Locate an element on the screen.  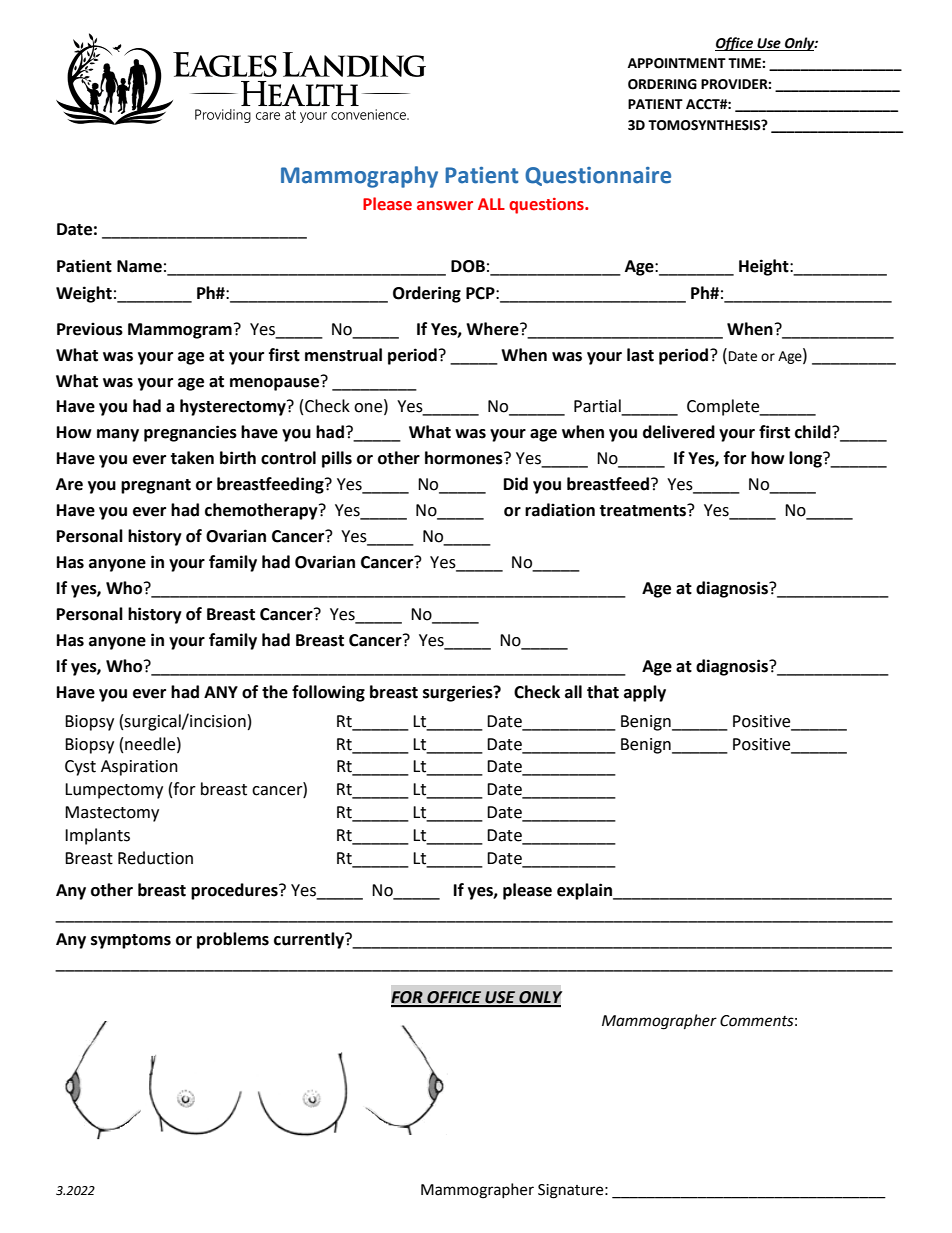
answer is located at coordinates (445, 206).
